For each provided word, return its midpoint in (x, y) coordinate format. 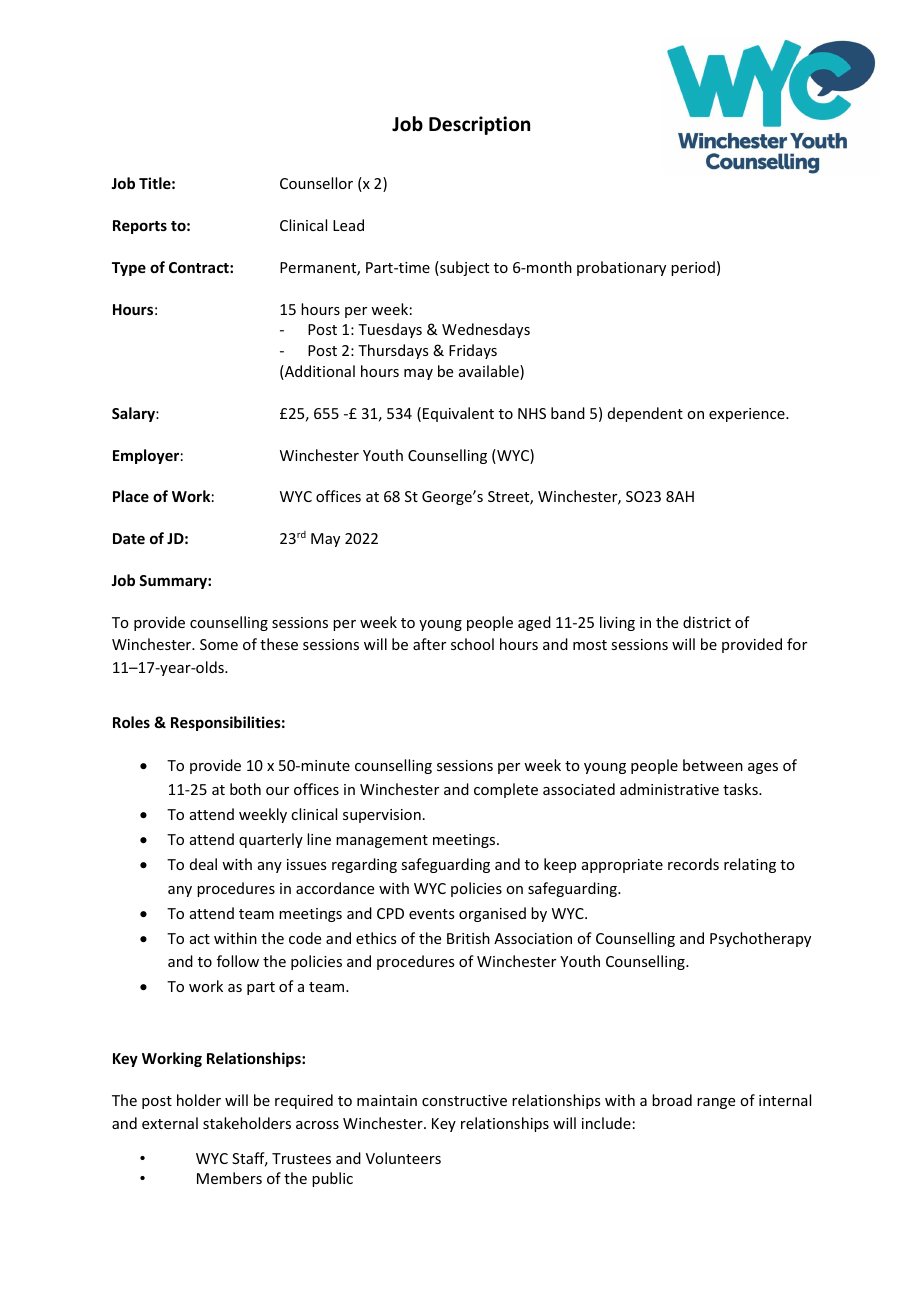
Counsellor (316, 183)
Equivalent (458, 414)
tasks (741, 789)
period (693, 268)
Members (229, 1178)
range (716, 1103)
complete (506, 790)
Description (479, 125)
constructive (464, 1100)
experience (748, 415)
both (245, 789)
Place (131, 496)
